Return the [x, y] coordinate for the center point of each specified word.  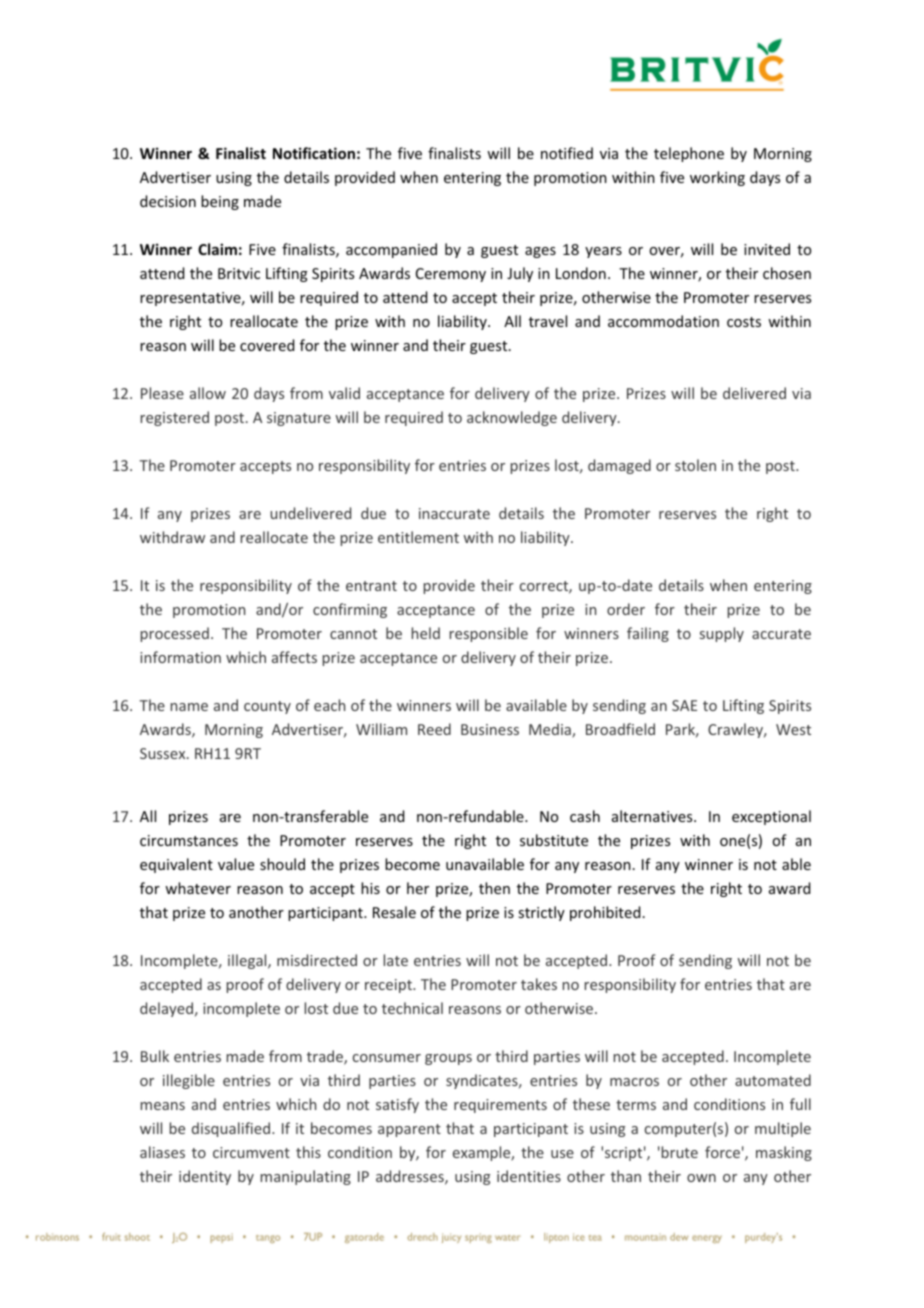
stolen [695, 465]
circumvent [251, 1152]
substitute [554, 840]
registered [175, 418]
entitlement [418, 537]
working [717, 178]
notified [567, 153]
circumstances [189, 840]
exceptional [771, 817]
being [220, 202]
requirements [500, 1106]
